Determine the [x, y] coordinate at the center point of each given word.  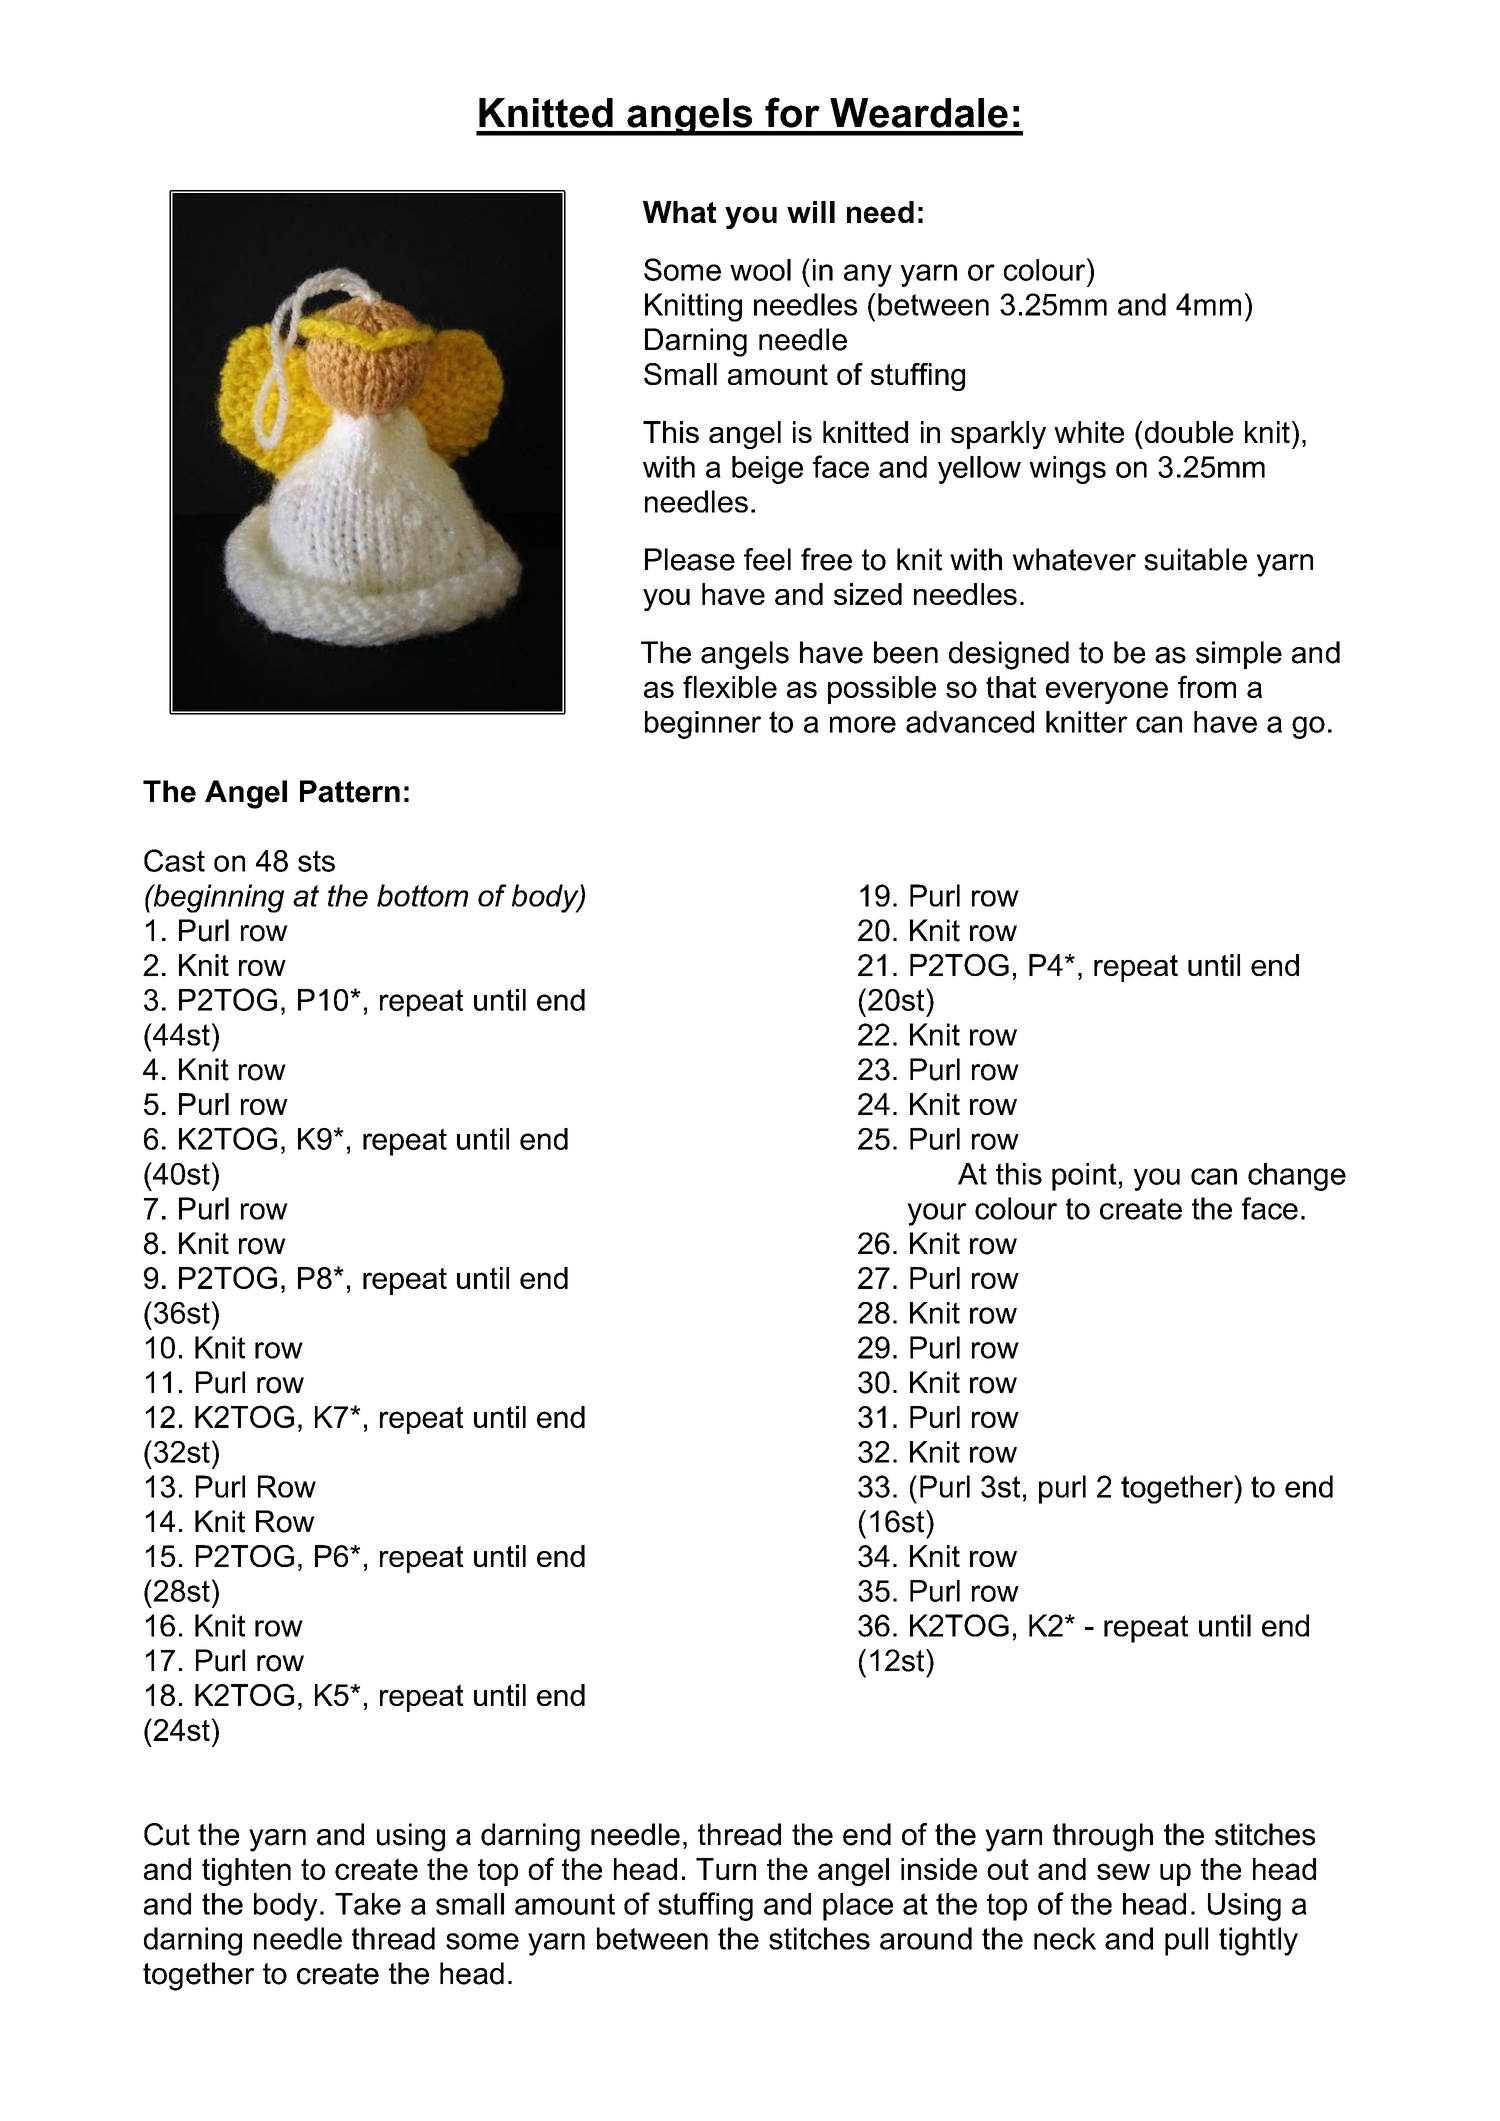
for [792, 112]
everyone [1107, 692]
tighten [246, 1872]
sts [316, 861]
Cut [167, 1834]
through [1103, 1837]
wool [760, 270]
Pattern [350, 791]
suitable [1195, 559]
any [868, 275]
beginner [703, 725]
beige [767, 470]
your [937, 1214]
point [1084, 1177]
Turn [726, 1869]
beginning [217, 898]
